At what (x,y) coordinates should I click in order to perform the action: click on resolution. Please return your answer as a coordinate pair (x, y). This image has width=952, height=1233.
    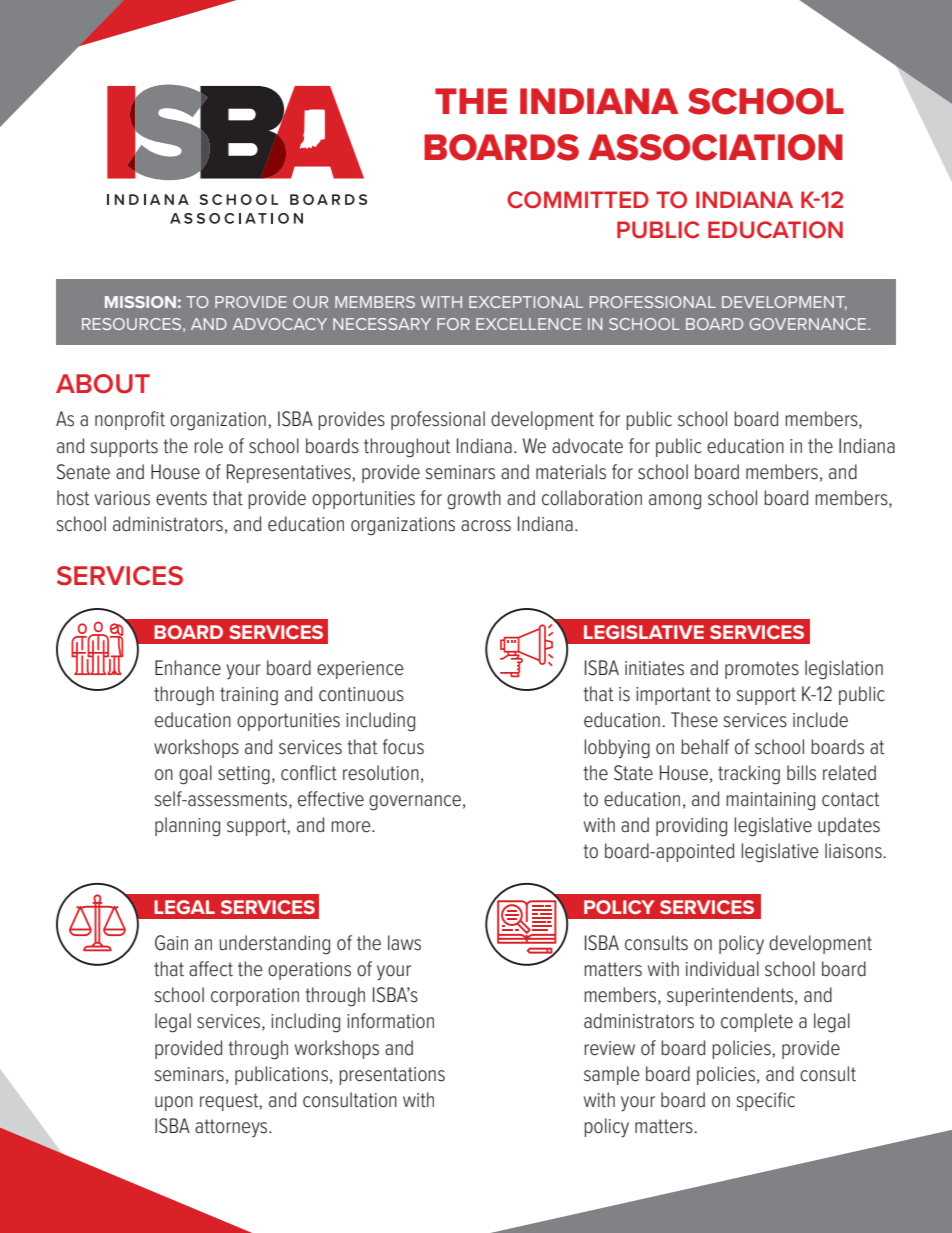
    Looking at the image, I should click on (381, 773).
